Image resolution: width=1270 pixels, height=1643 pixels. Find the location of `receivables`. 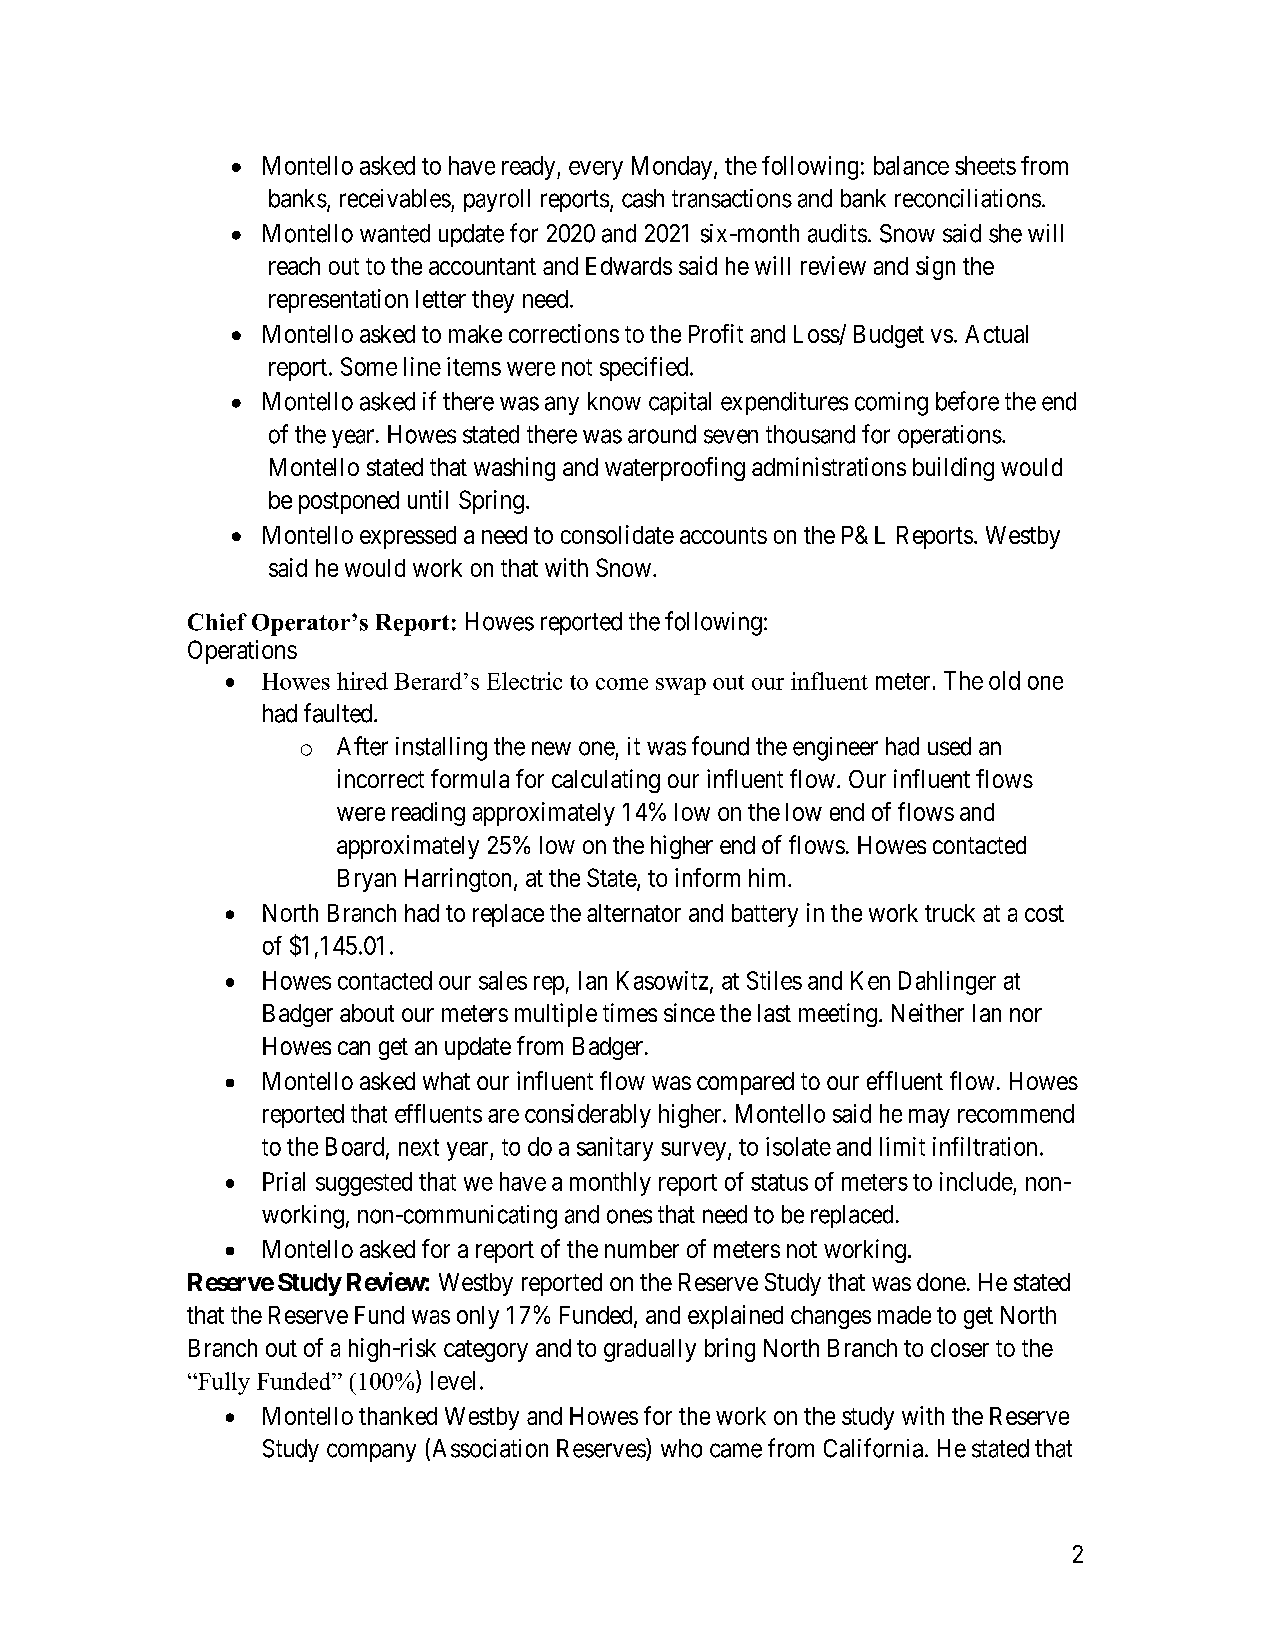

receivables is located at coordinates (395, 198).
